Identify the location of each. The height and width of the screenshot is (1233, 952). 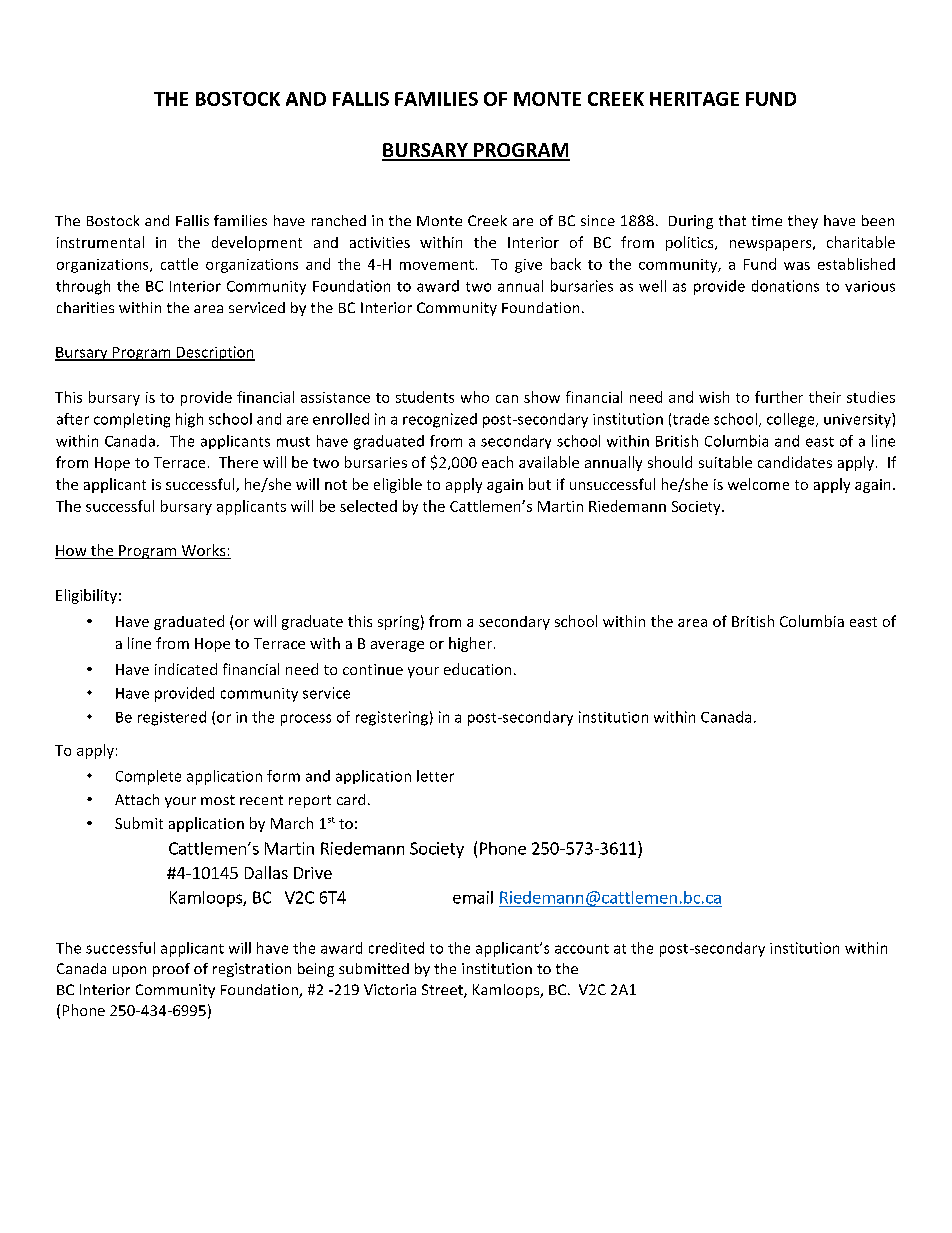
(497, 462).
